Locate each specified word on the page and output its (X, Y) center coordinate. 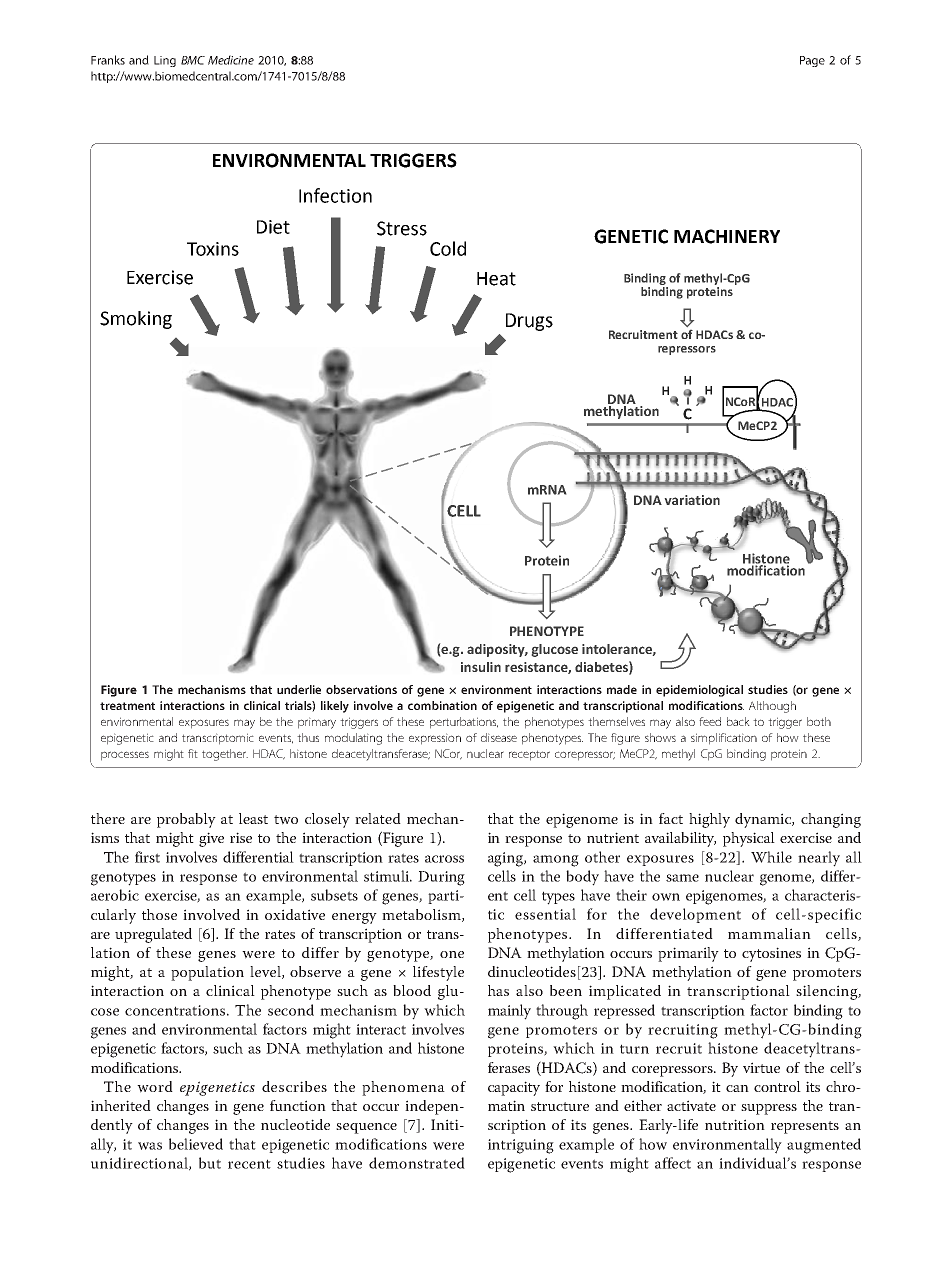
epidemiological (699, 691)
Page (812, 61)
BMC (193, 60)
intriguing (521, 1146)
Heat (496, 279)
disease (499, 737)
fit (193, 753)
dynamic (764, 820)
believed (196, 1144)
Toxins (213, 249)
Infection (335, 195)
